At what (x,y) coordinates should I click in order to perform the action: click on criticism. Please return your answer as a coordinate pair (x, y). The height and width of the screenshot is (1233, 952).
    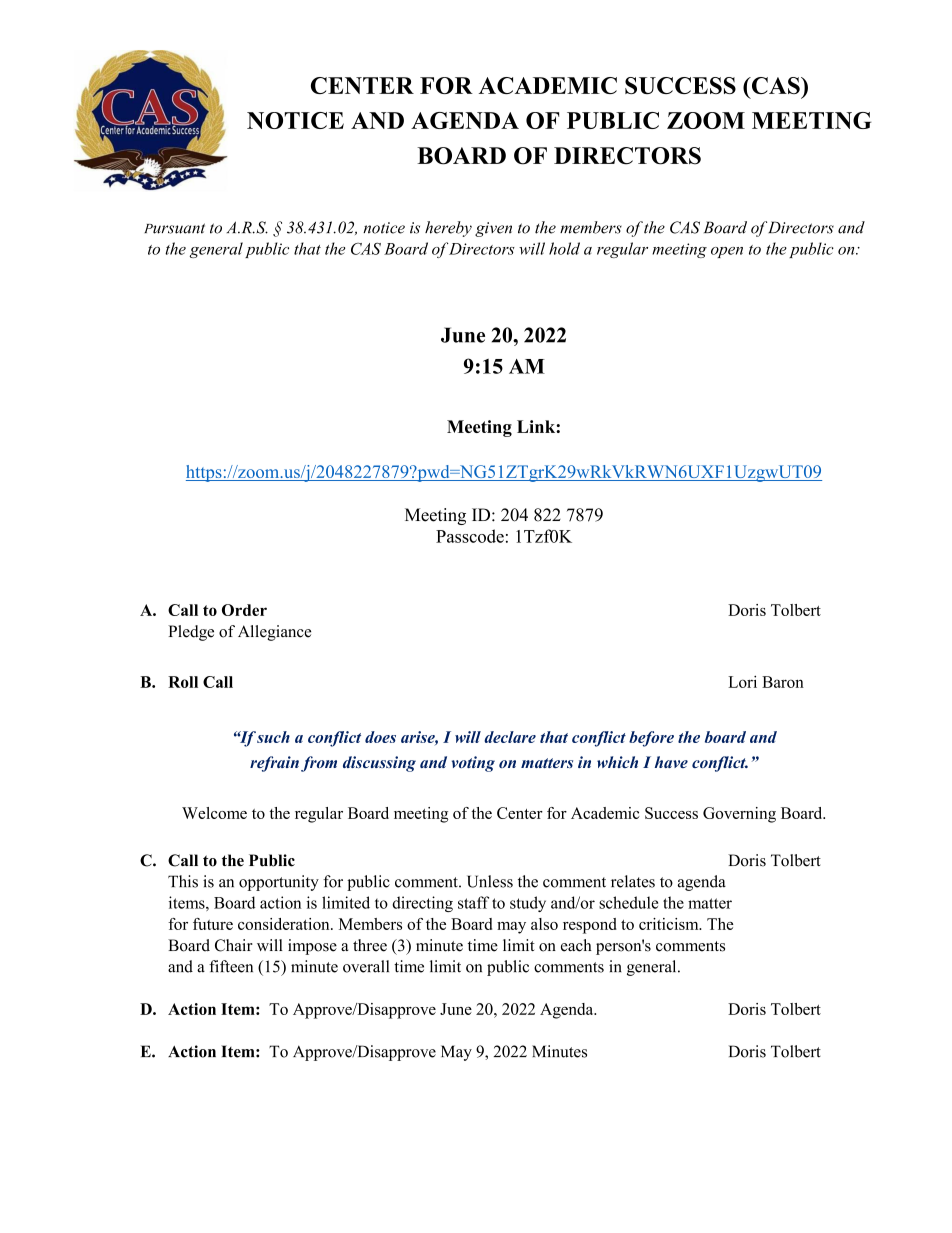
    Looking at the image, I should click on (670, 924).
